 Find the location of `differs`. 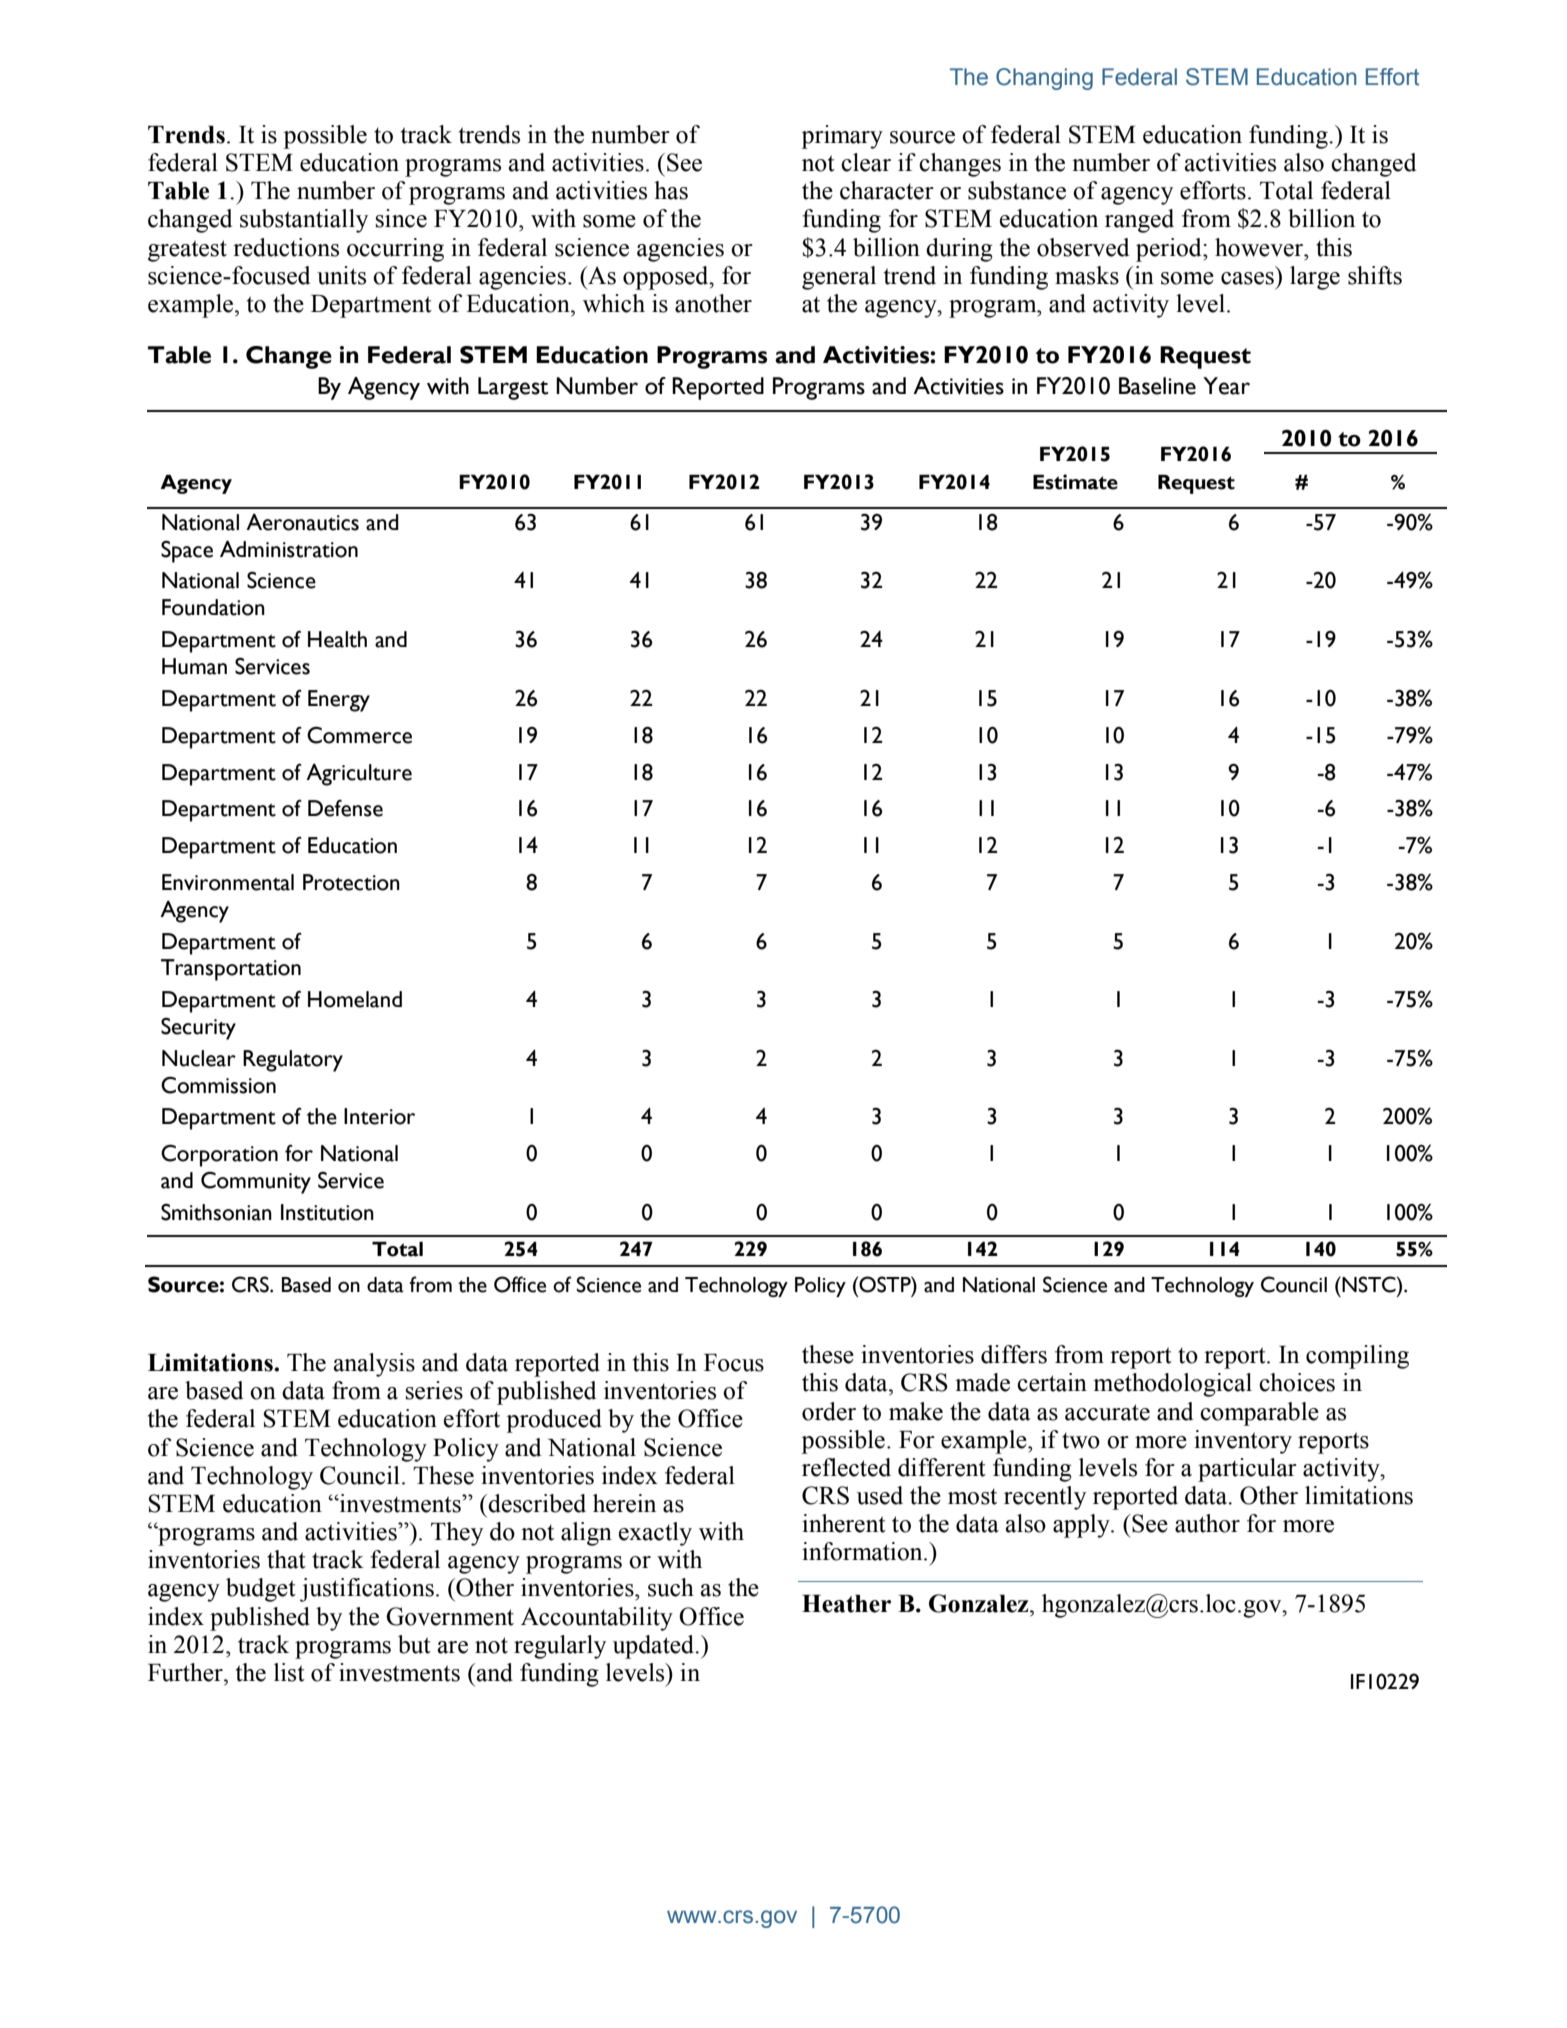

differs is located at coordinates (1014, 1354).
